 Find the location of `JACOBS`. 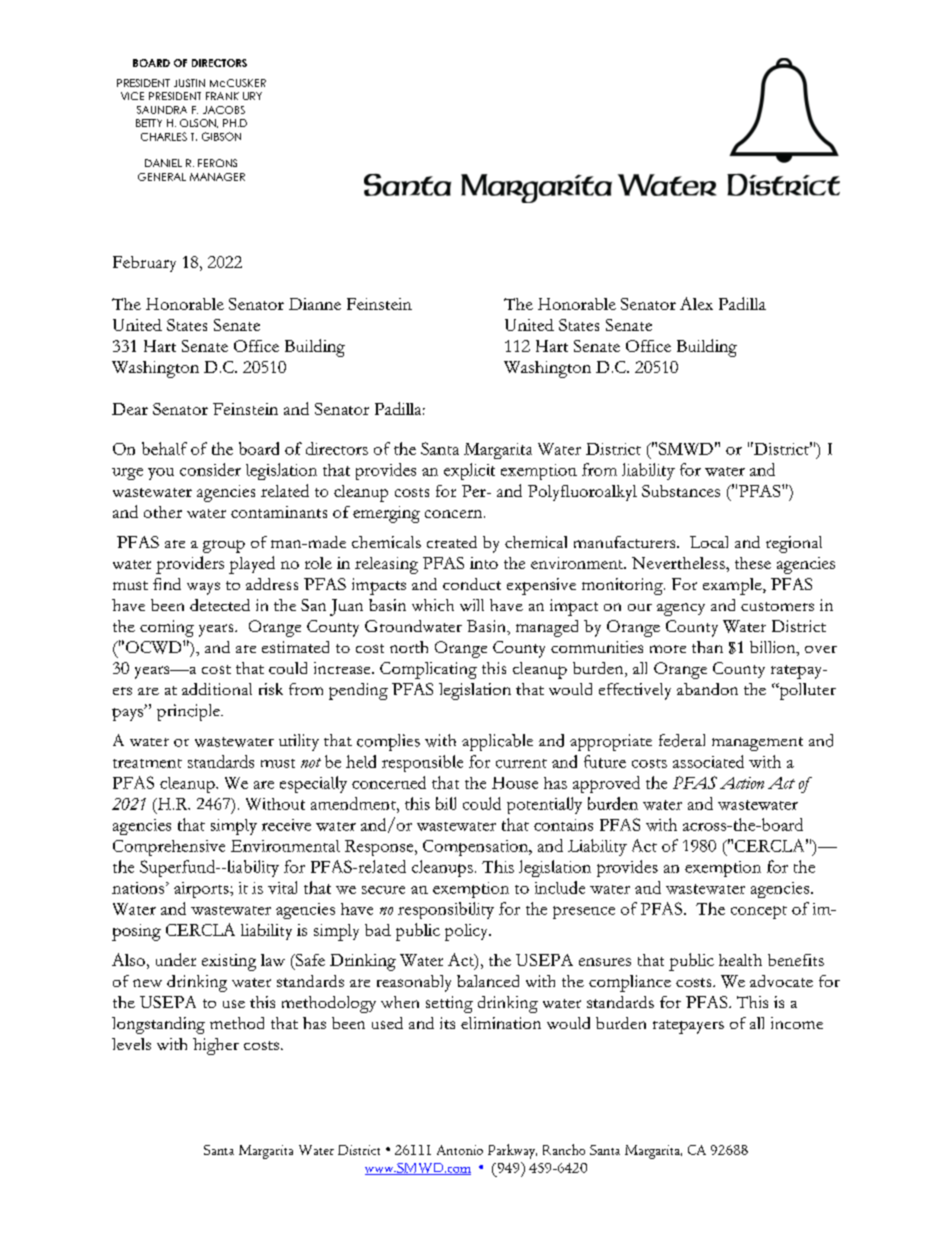

JACOBS is located at coordinates (224, 110).
